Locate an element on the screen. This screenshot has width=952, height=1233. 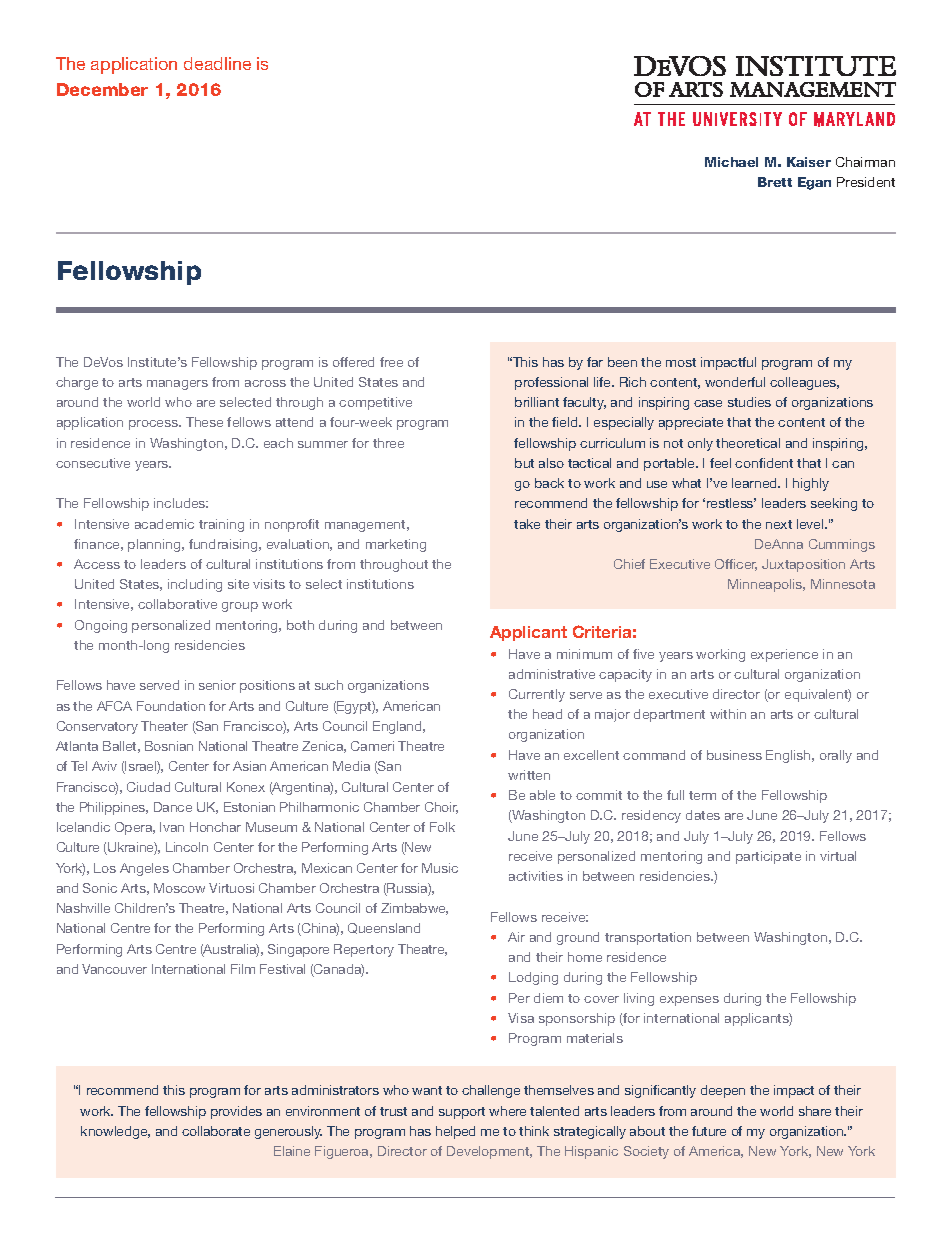
collaborative is located at coordinates (177, 604).
